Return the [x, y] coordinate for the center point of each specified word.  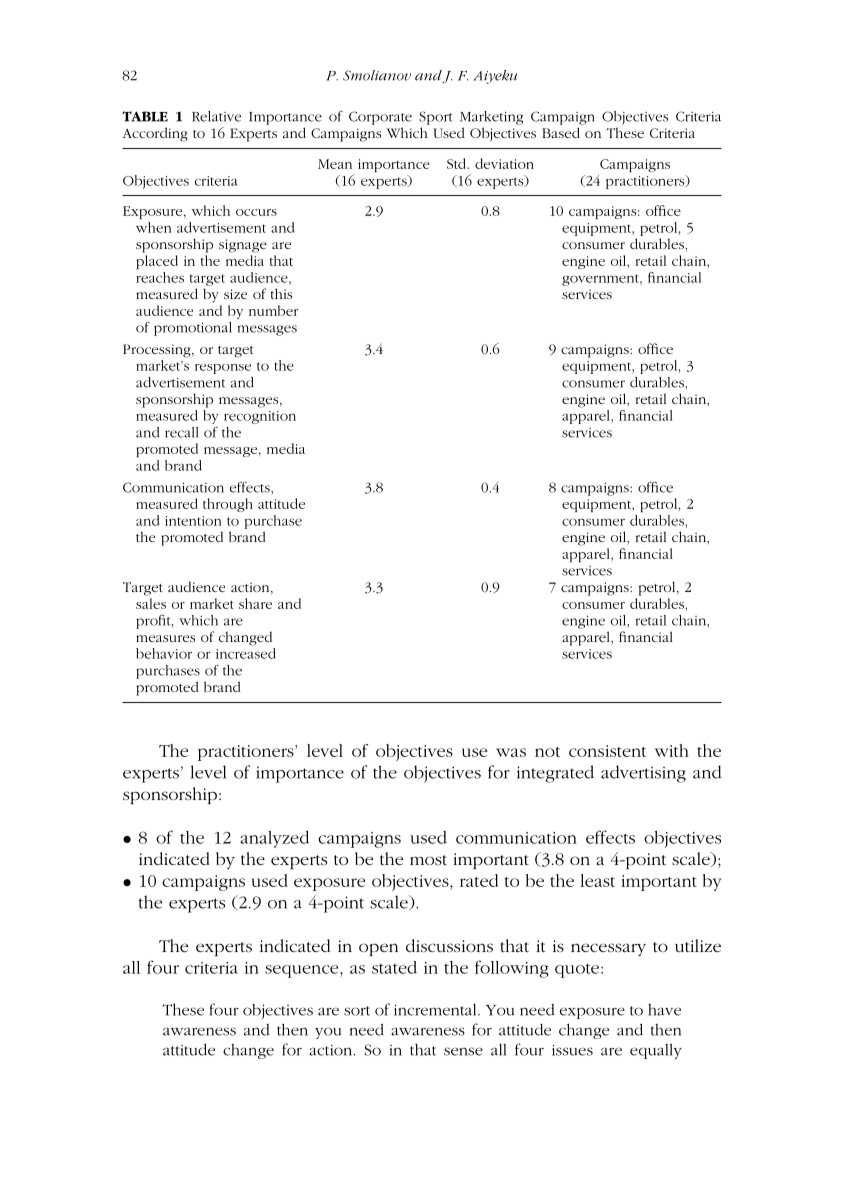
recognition [260, 417]
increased [246, 653]
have [664, 1010]
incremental [436, 1010]
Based [561, 132]
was [511, 752]
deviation [504, 163]
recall [182, 432]
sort [357, 1011]
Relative [216, 116]
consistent [607, 751]
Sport [436, 118]
